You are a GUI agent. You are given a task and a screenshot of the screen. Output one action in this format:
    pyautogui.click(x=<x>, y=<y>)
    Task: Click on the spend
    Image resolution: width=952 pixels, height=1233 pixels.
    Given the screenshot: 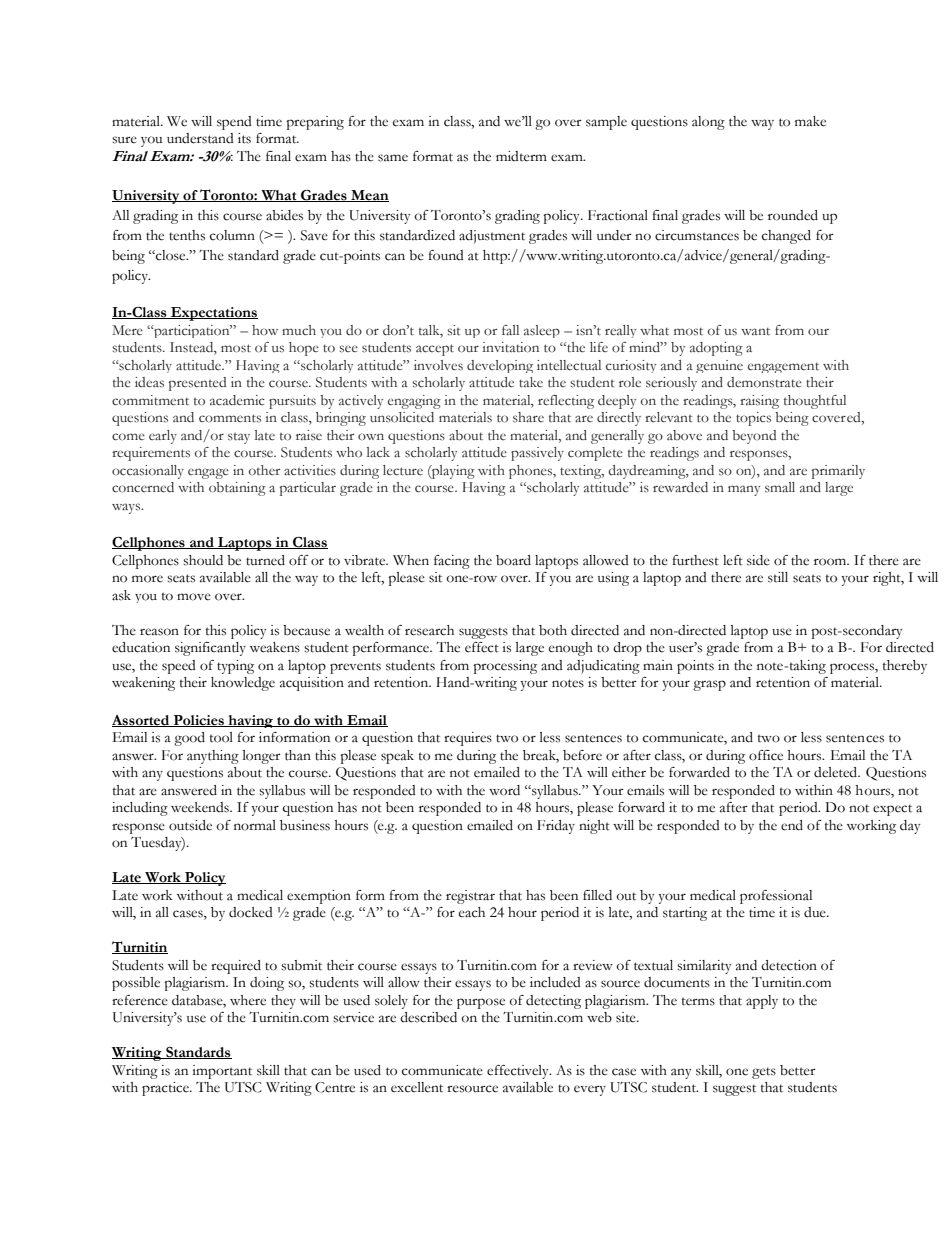 What is the action you would take?
    pyautogui.click(x=234, y=123)
